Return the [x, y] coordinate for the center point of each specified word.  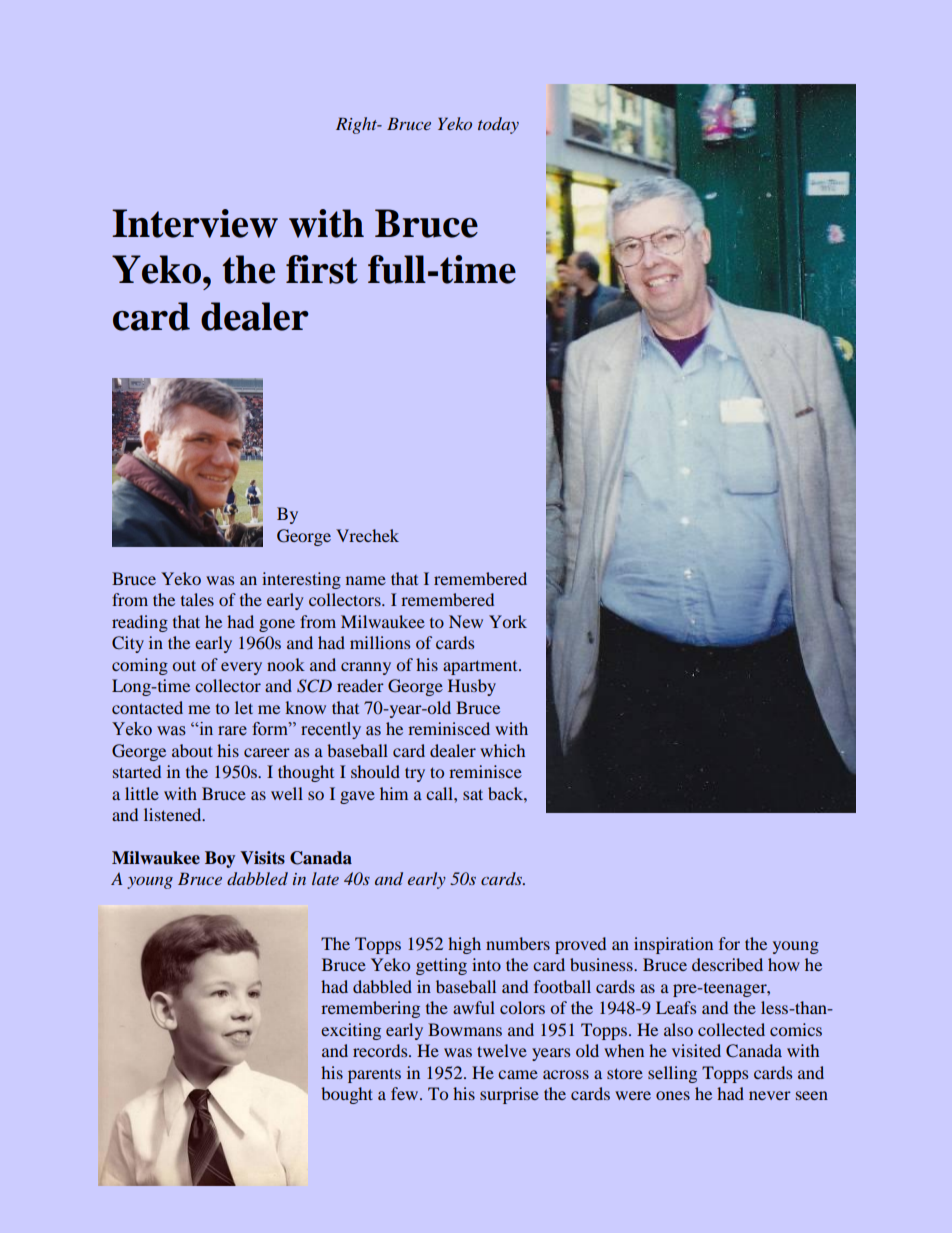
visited [696, 1050]
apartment [481, 667]
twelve [502, 1050]
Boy [220, 859]
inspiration [673, 945]
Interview [195, 223]
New [466, 621]
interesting [301, 580]
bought [347, 1095]
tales [197, 599]
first [322, 269]
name [366, 580]
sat [473, 794]
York [508, 621]
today [498, 125]
